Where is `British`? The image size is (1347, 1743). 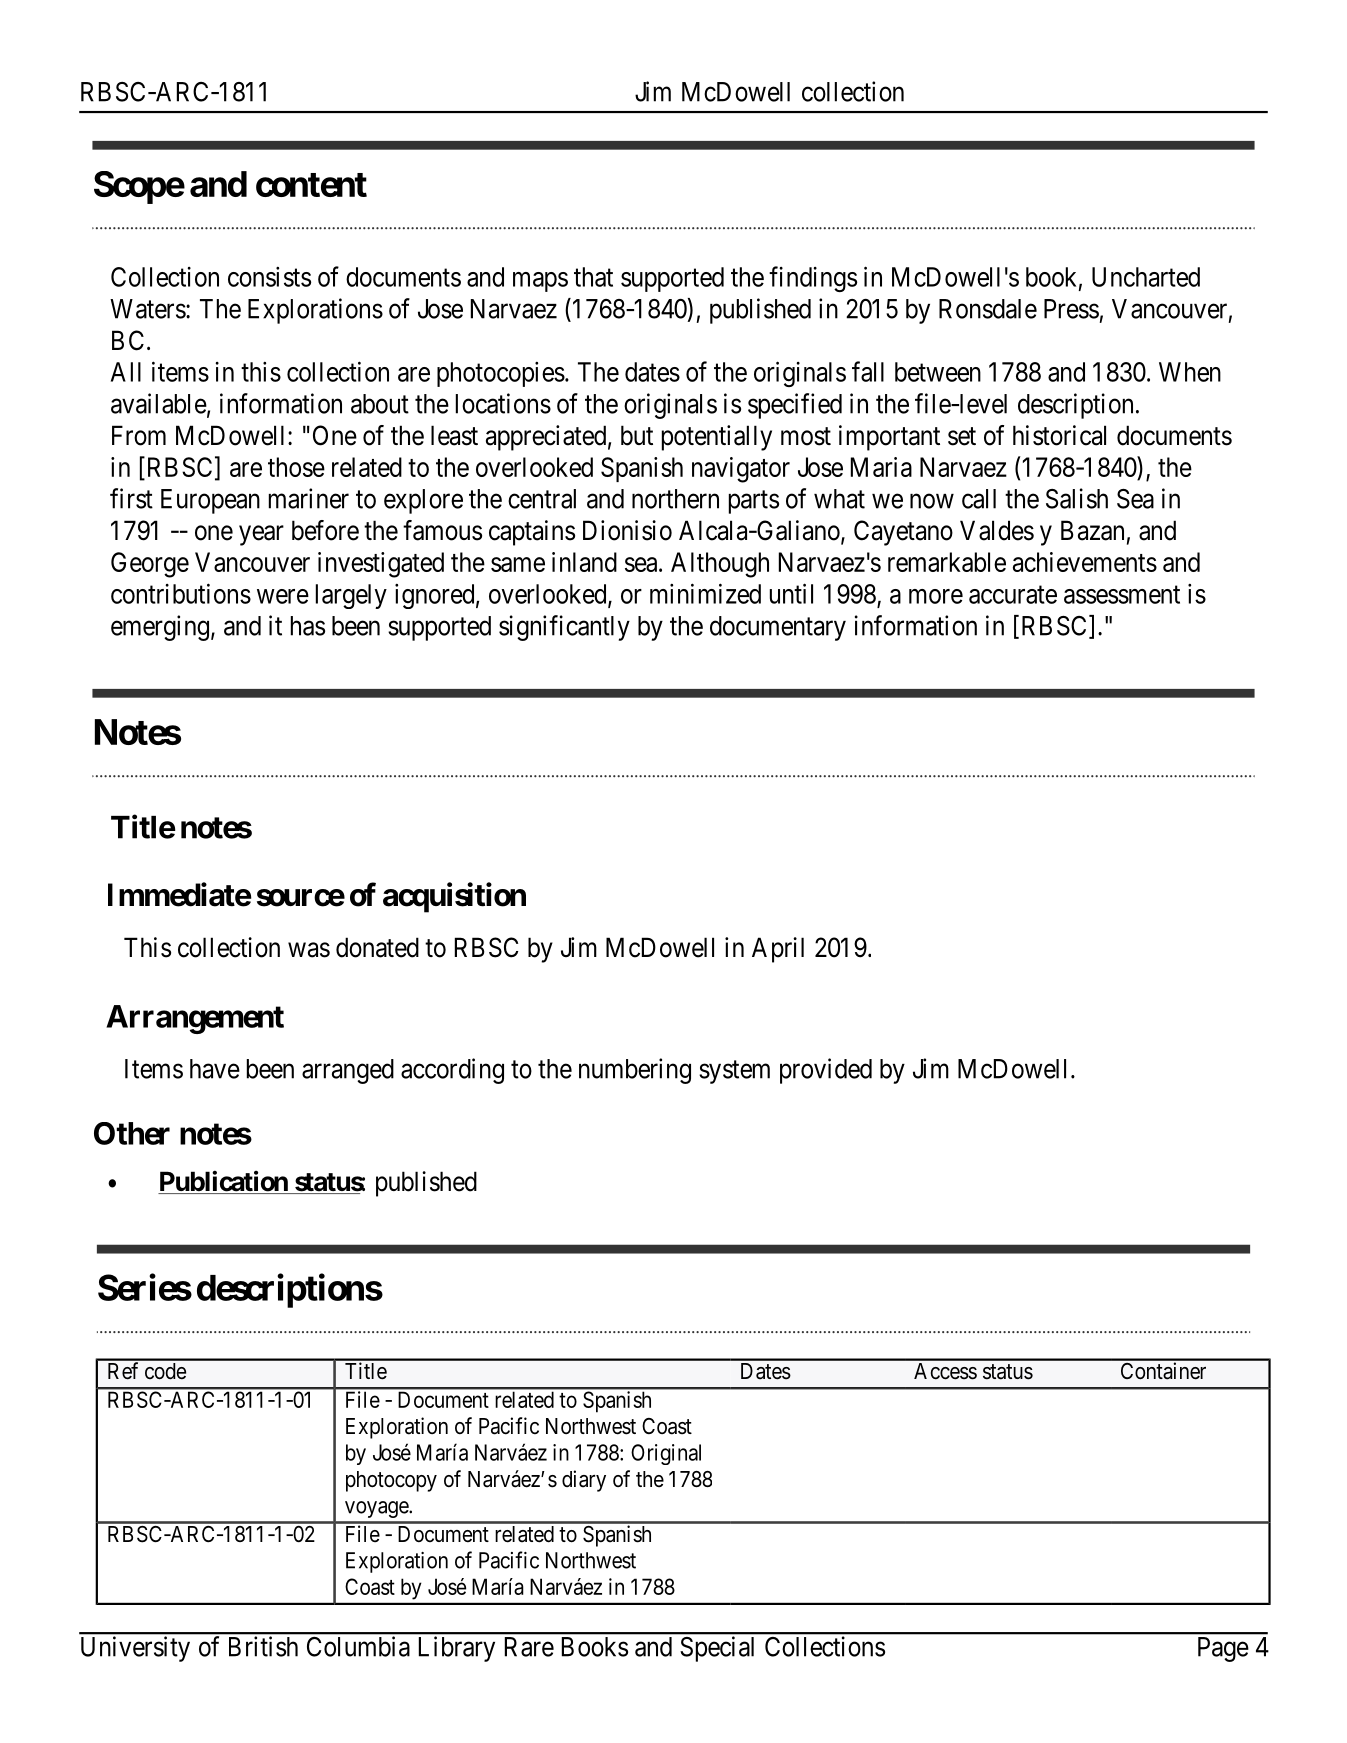 British is located at coordinates (263, 1646).
